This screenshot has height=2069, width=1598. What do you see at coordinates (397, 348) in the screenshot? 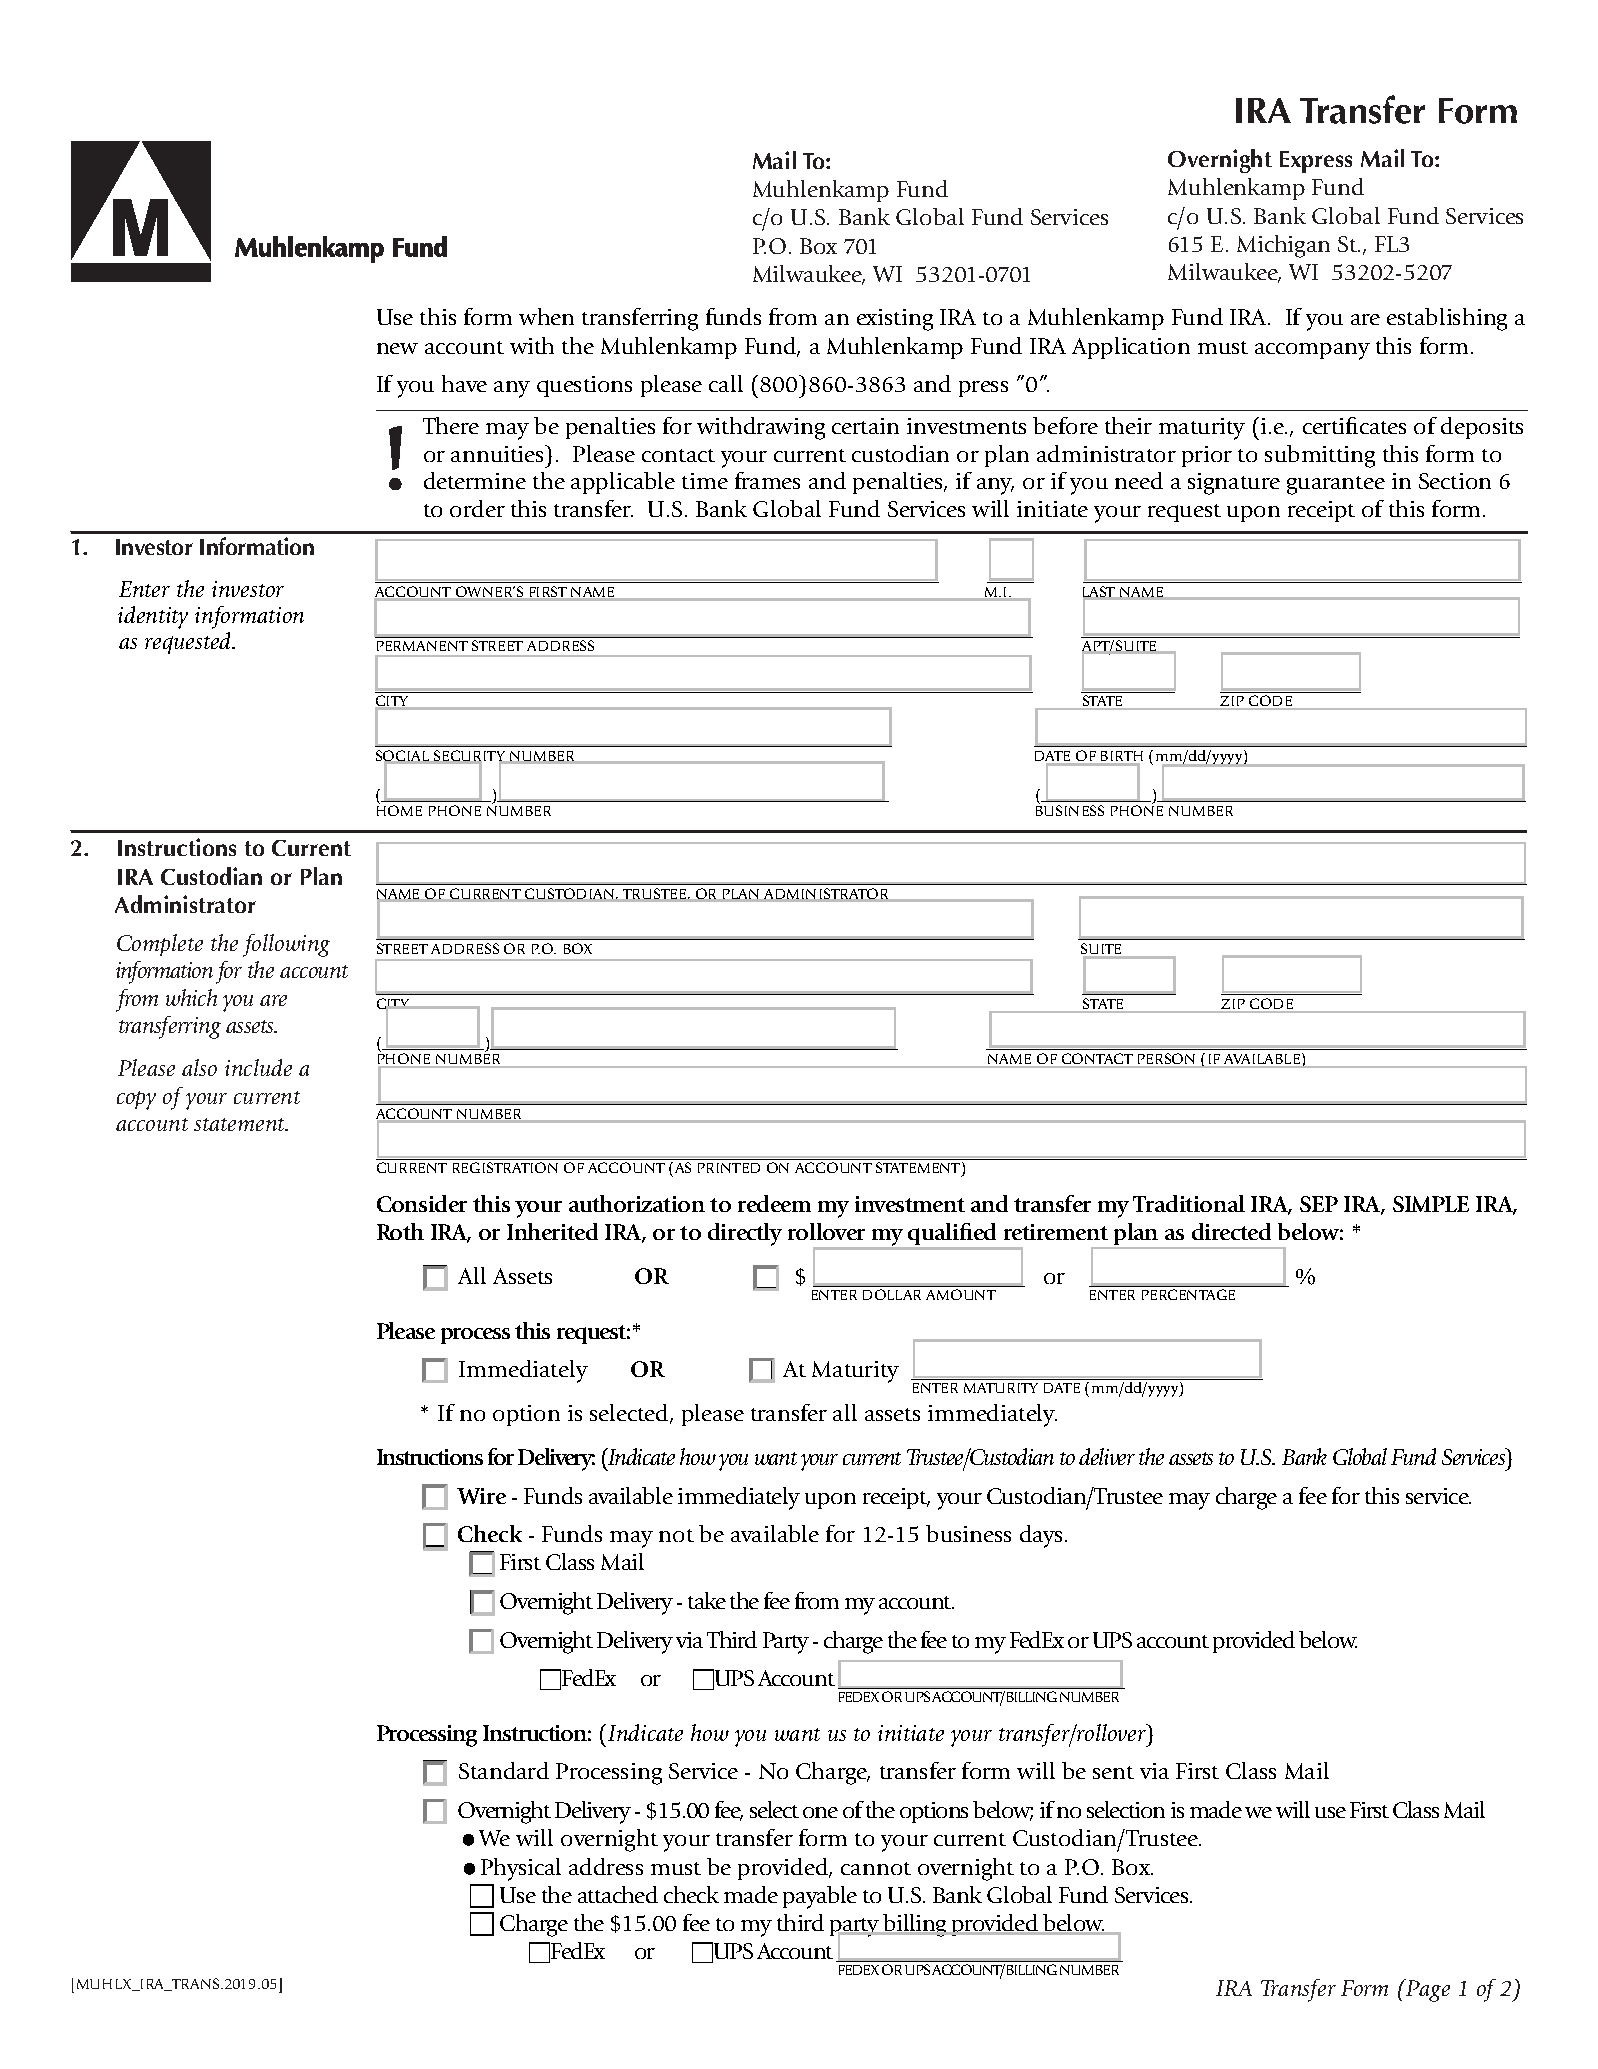
I see `new` at bounding box center [397, 348].
